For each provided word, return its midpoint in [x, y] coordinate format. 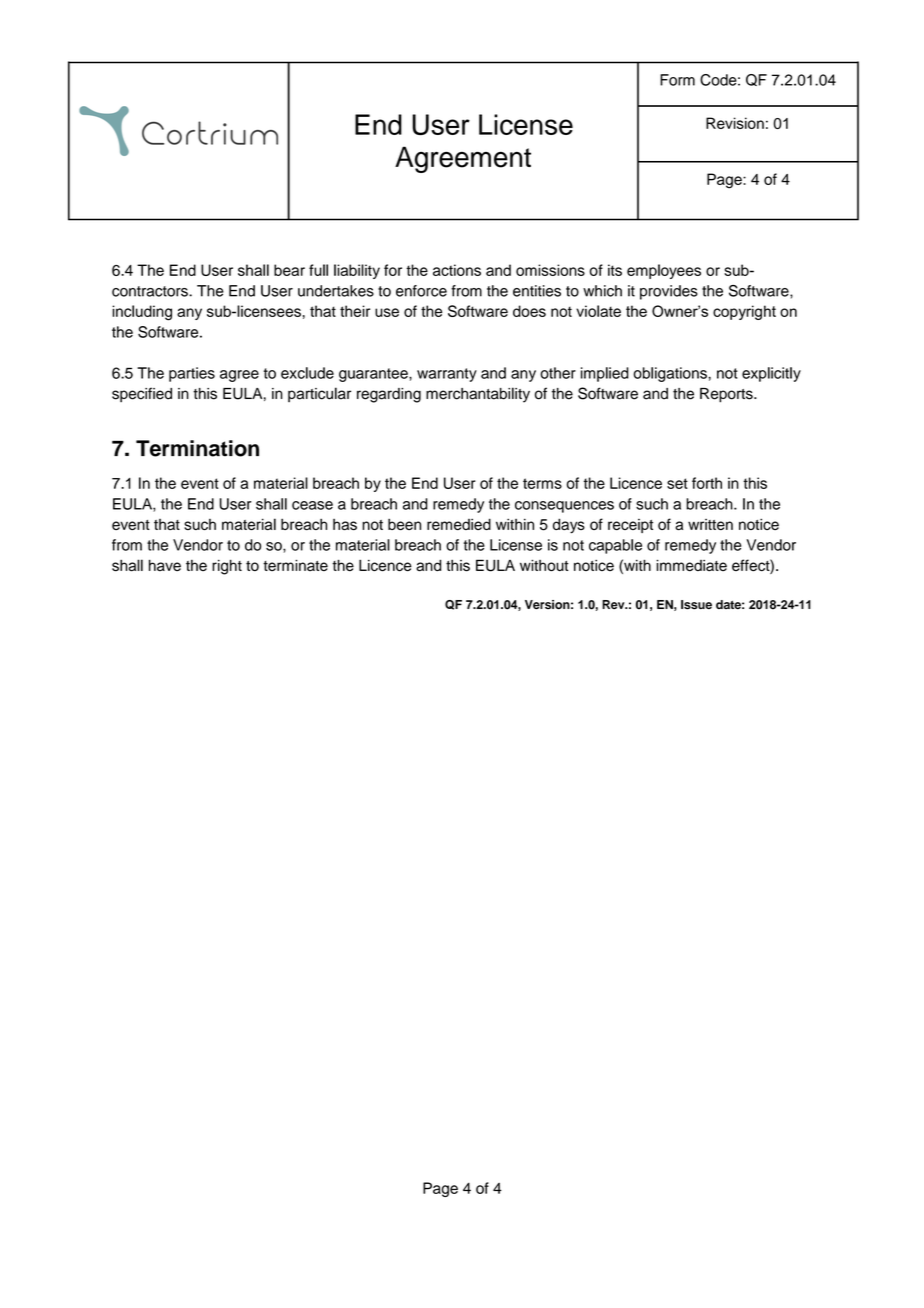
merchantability [478, 395]
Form [677, 80]
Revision [735, 123]
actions [457, 270]
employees [664, 271]
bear [289, 270]
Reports [727, 395]
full [318, 270]
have [165, 565]
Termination [197, 448]
